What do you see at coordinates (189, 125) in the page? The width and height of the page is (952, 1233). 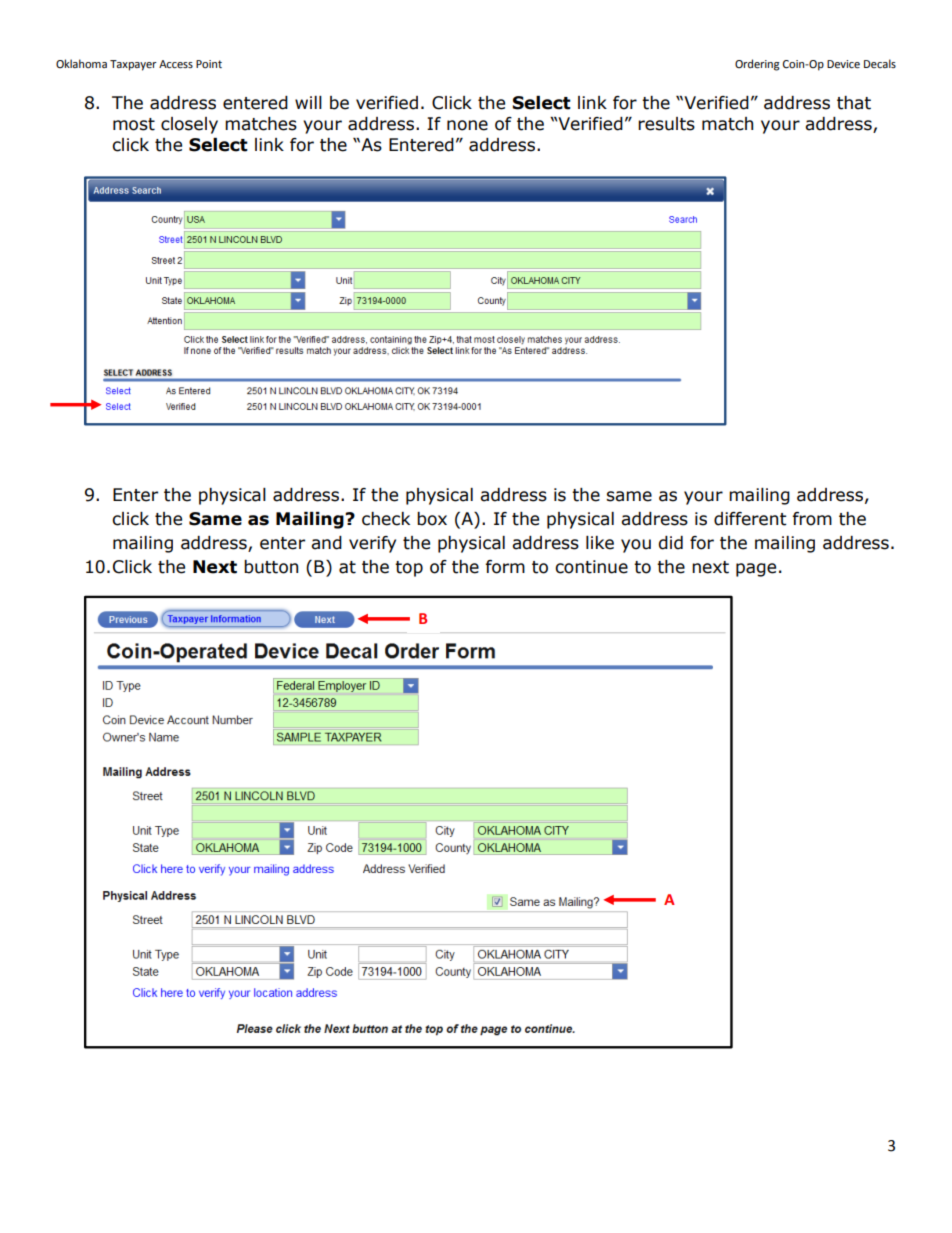 I see `closely` at bounding box center [189, 125].
